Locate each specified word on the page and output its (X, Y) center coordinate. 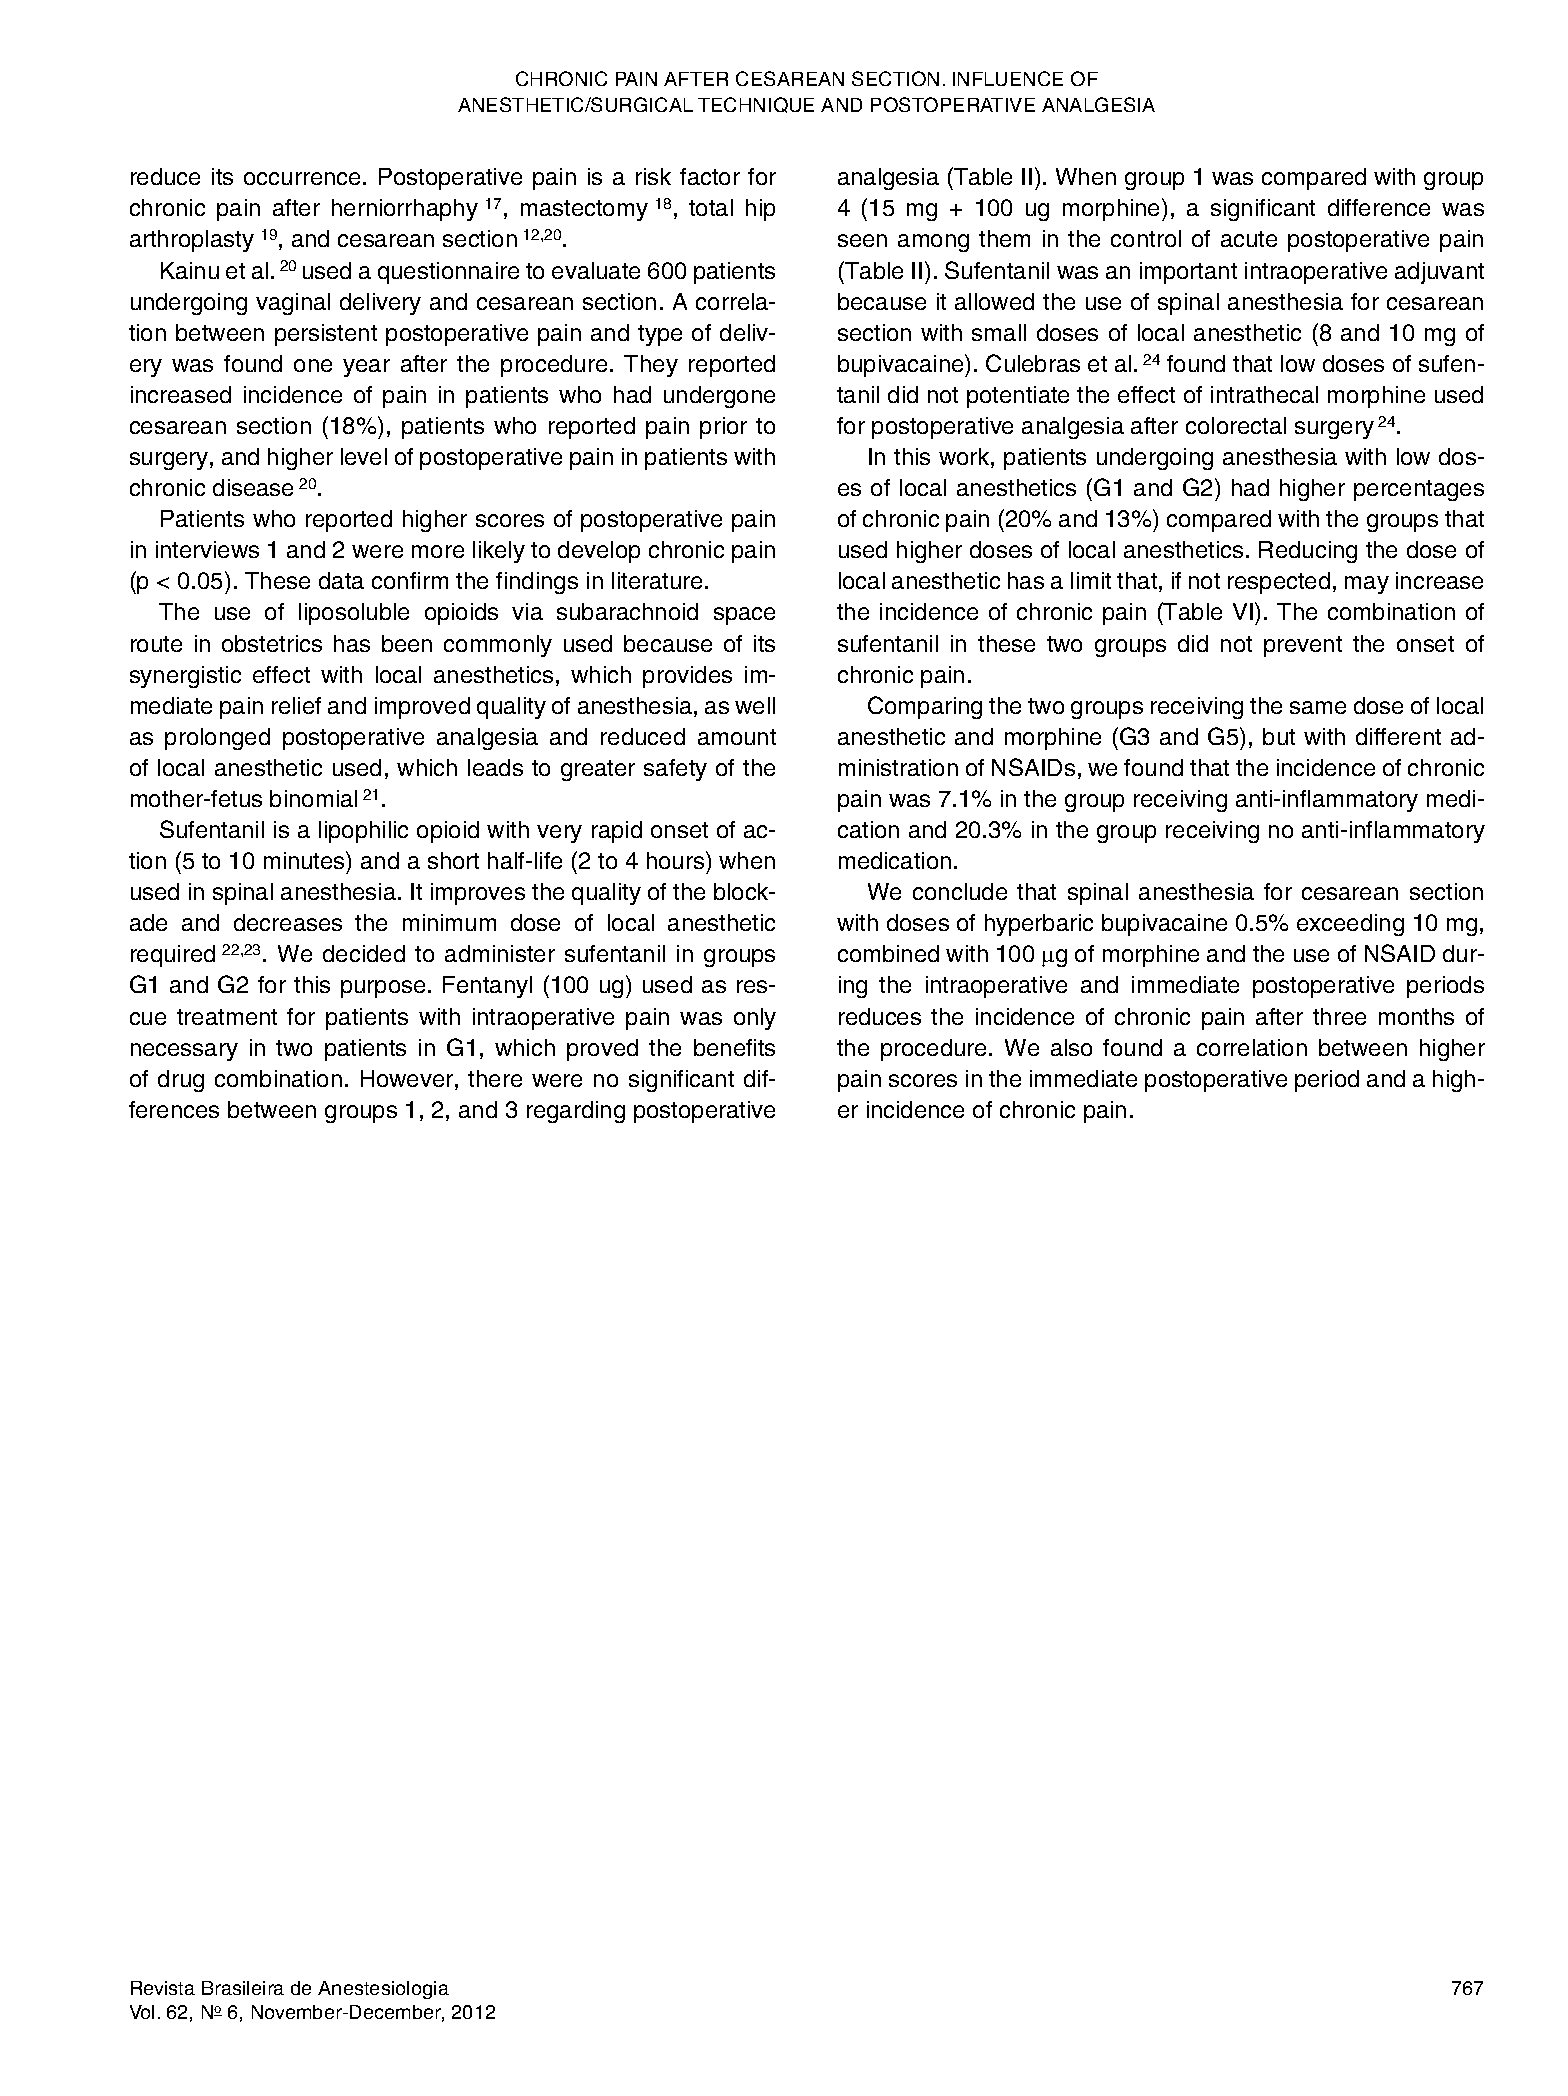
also (1071, 1047)
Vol (142, 2012)
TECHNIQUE (756, 105)
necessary (184, 1052)
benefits (734, 1047)
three (1339, 1016)
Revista (163, 1988)
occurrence (302, 178)
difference (1379, 207)
